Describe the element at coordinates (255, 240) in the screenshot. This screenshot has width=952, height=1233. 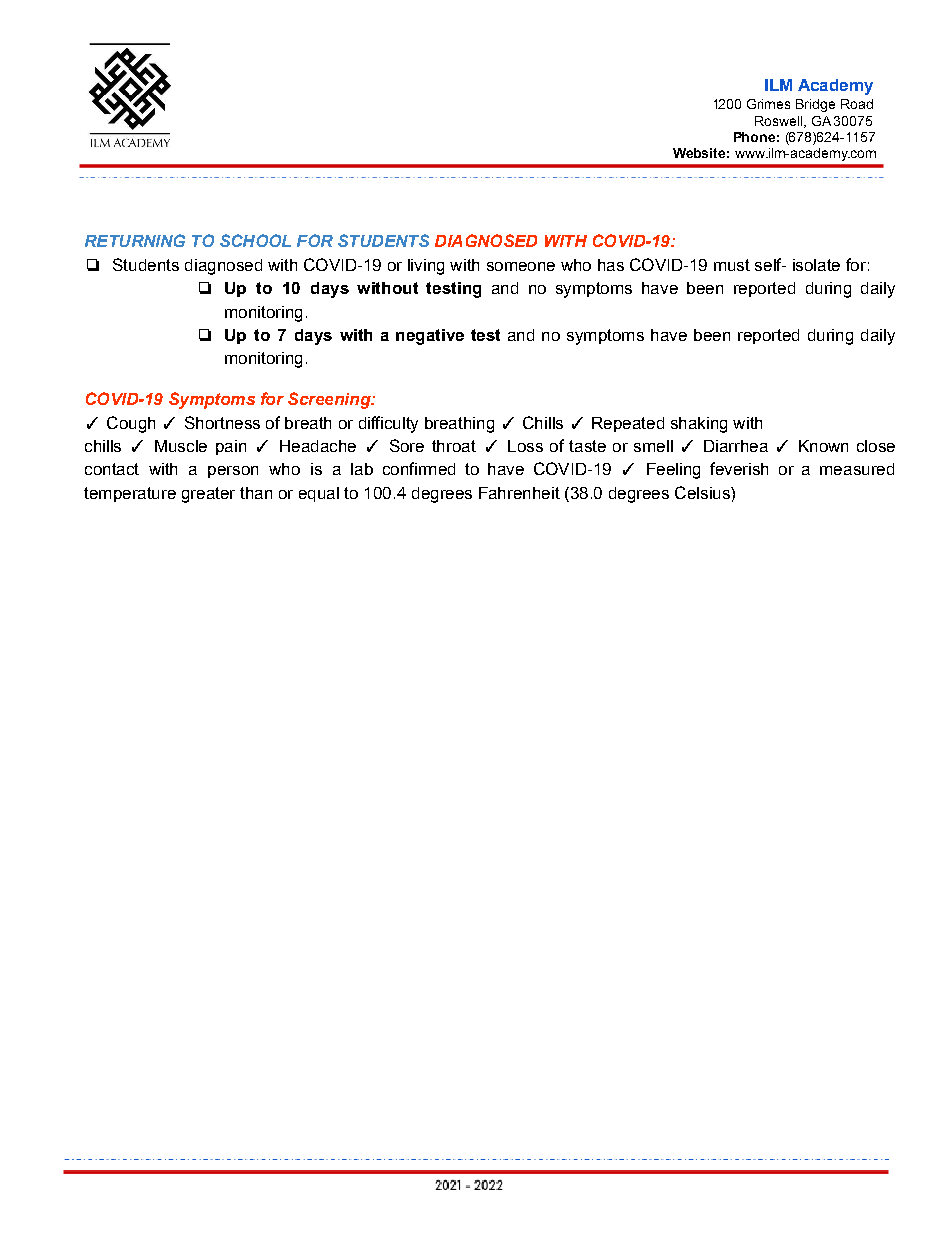
I see `SCHOOL` at that location.
